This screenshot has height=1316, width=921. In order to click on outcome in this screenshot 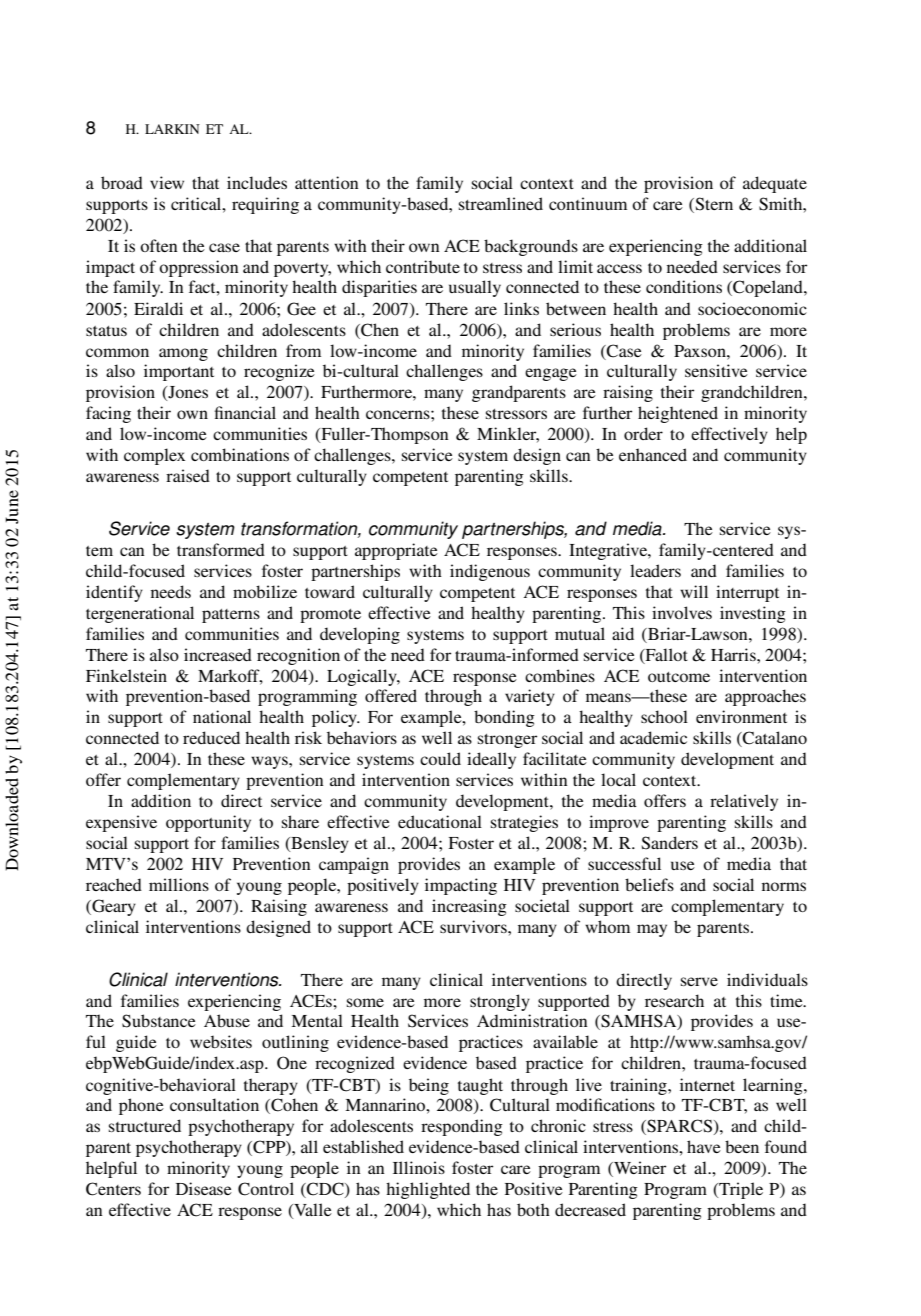, I will do `click(679, 677)`.
